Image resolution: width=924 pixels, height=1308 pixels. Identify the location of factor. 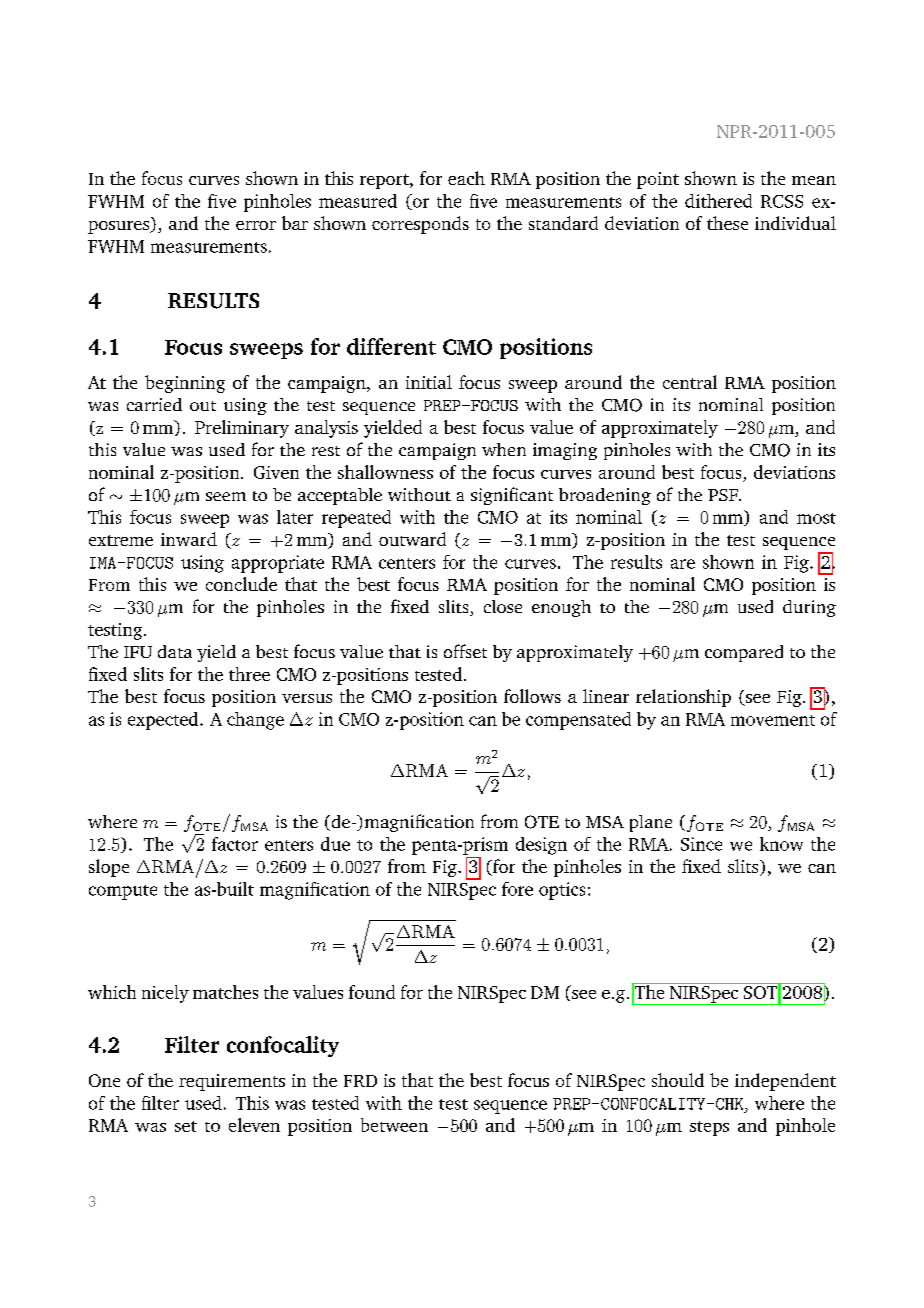
(235, 844).
